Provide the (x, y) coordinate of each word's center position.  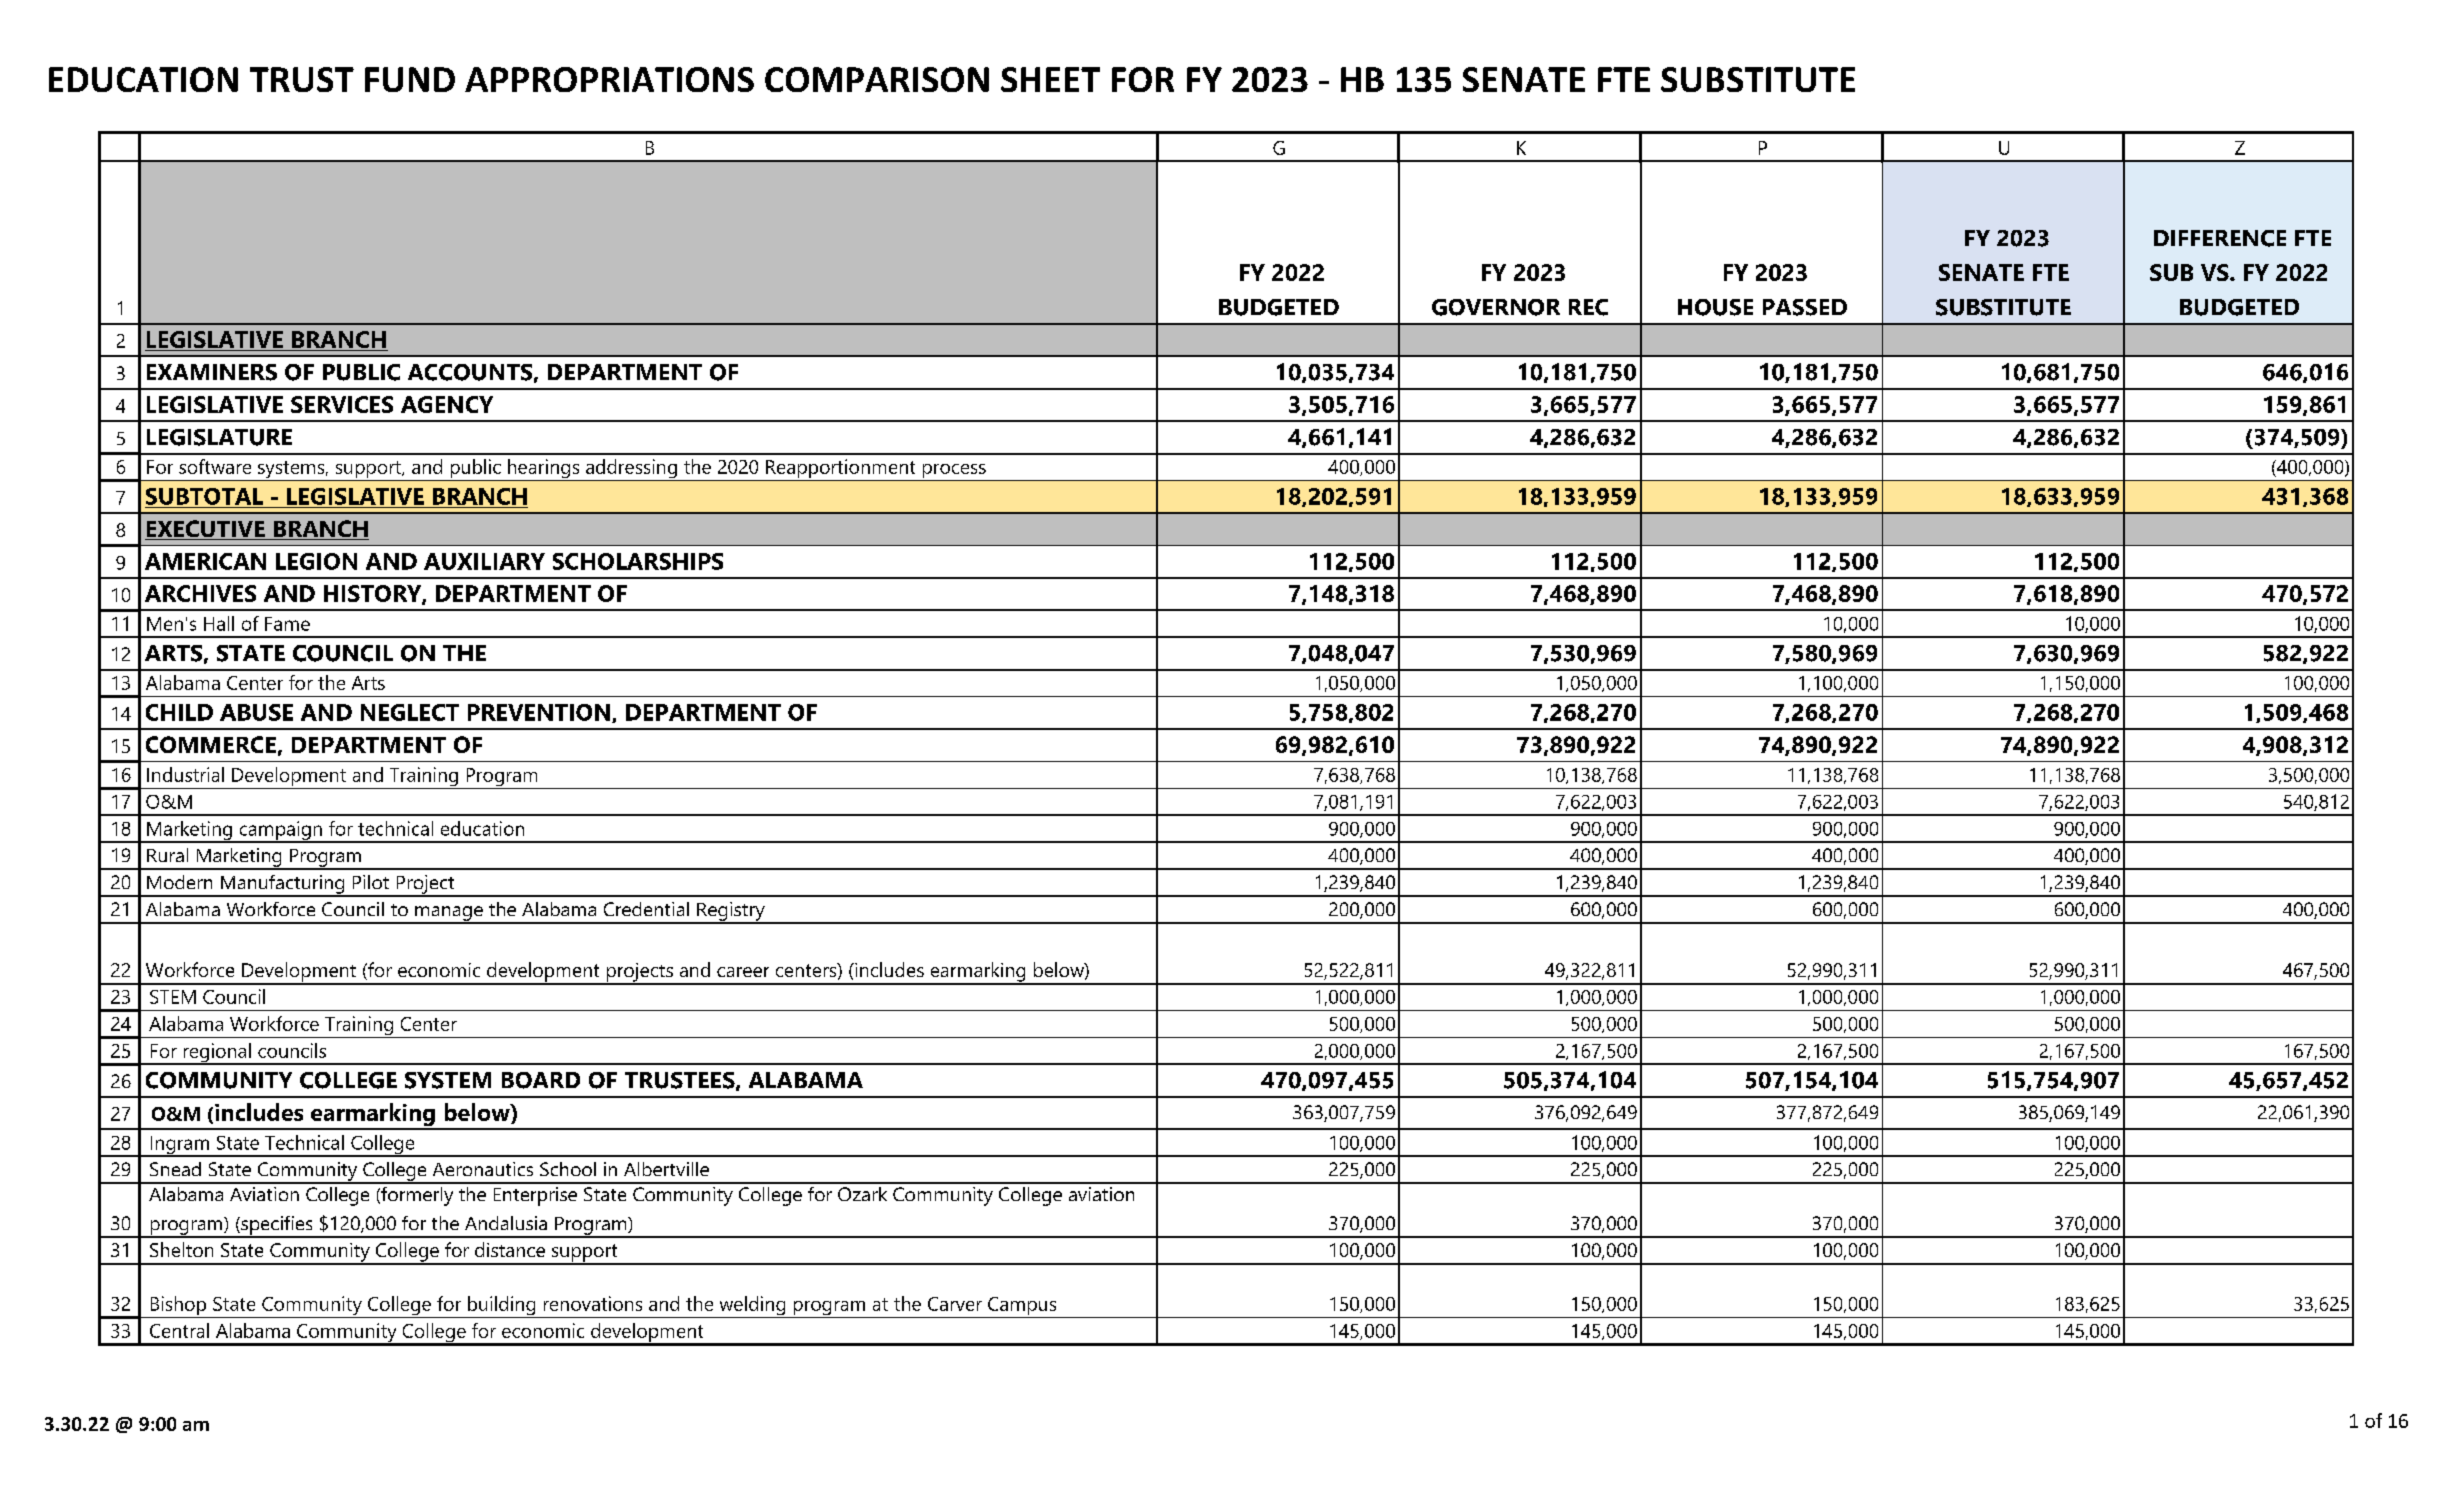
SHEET (1050, 79)
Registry (731, 912)
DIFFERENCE (2220, 238)
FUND (410, 79)
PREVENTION (539, 712)
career (743, 972)
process (954, 472)
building (502, 1307)
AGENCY (447, 404)
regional (217, 1054)
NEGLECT (410, 712)
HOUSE (1715, 307)
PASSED (1805, 307)
